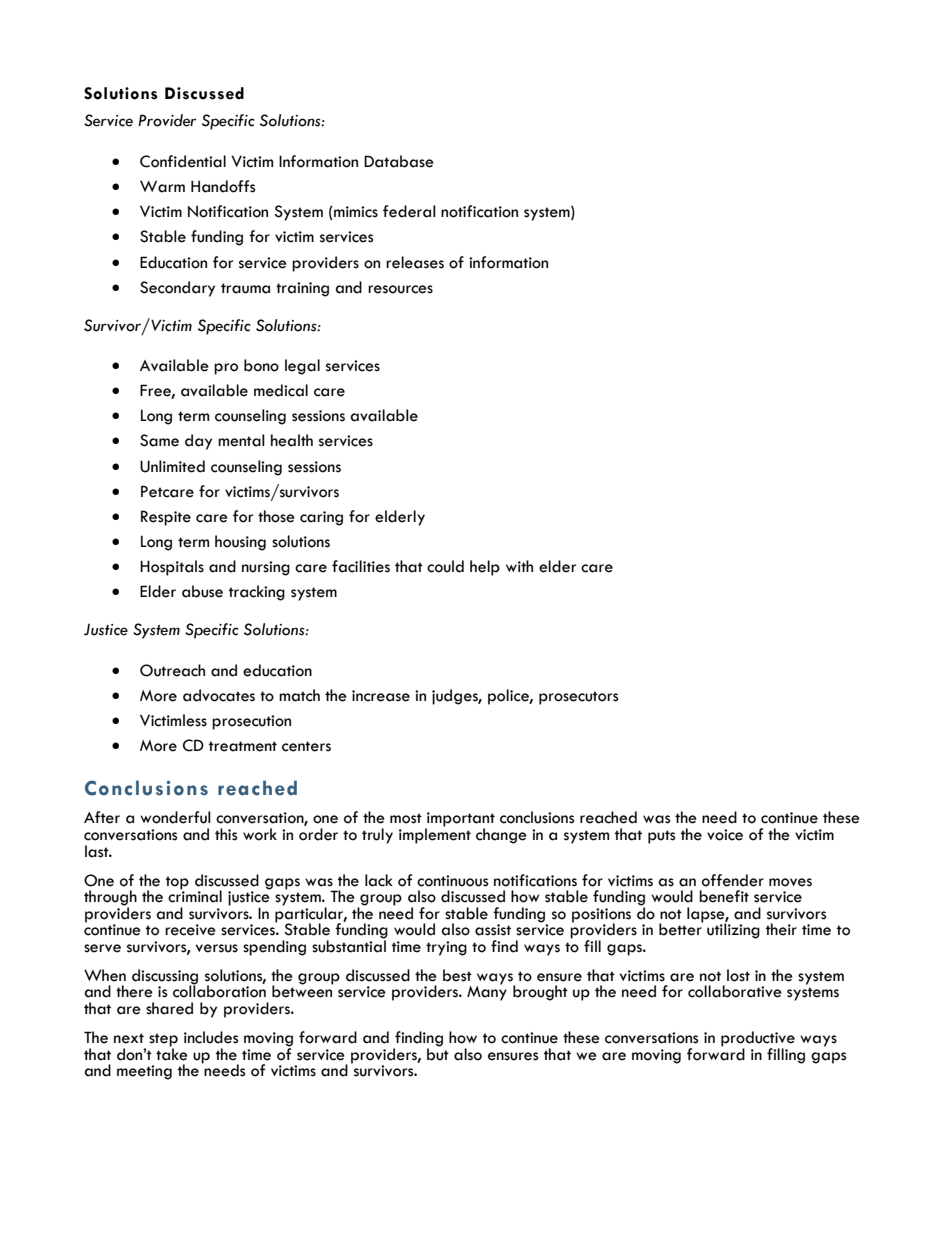  Describe the element at coordinates (162, 186) in the image. I see `Warm` at that location.
